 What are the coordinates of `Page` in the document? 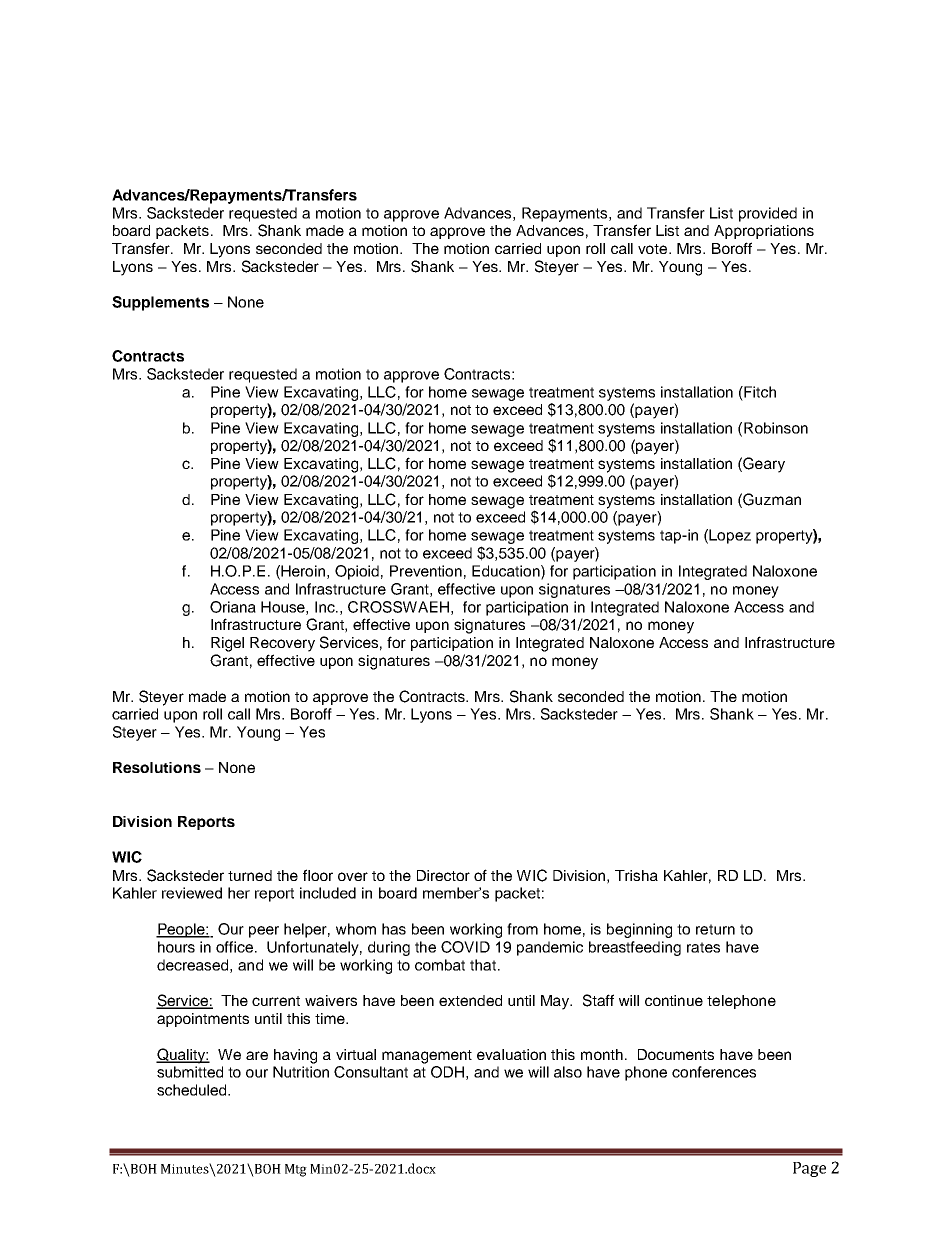 It's located at (809, 1169).
